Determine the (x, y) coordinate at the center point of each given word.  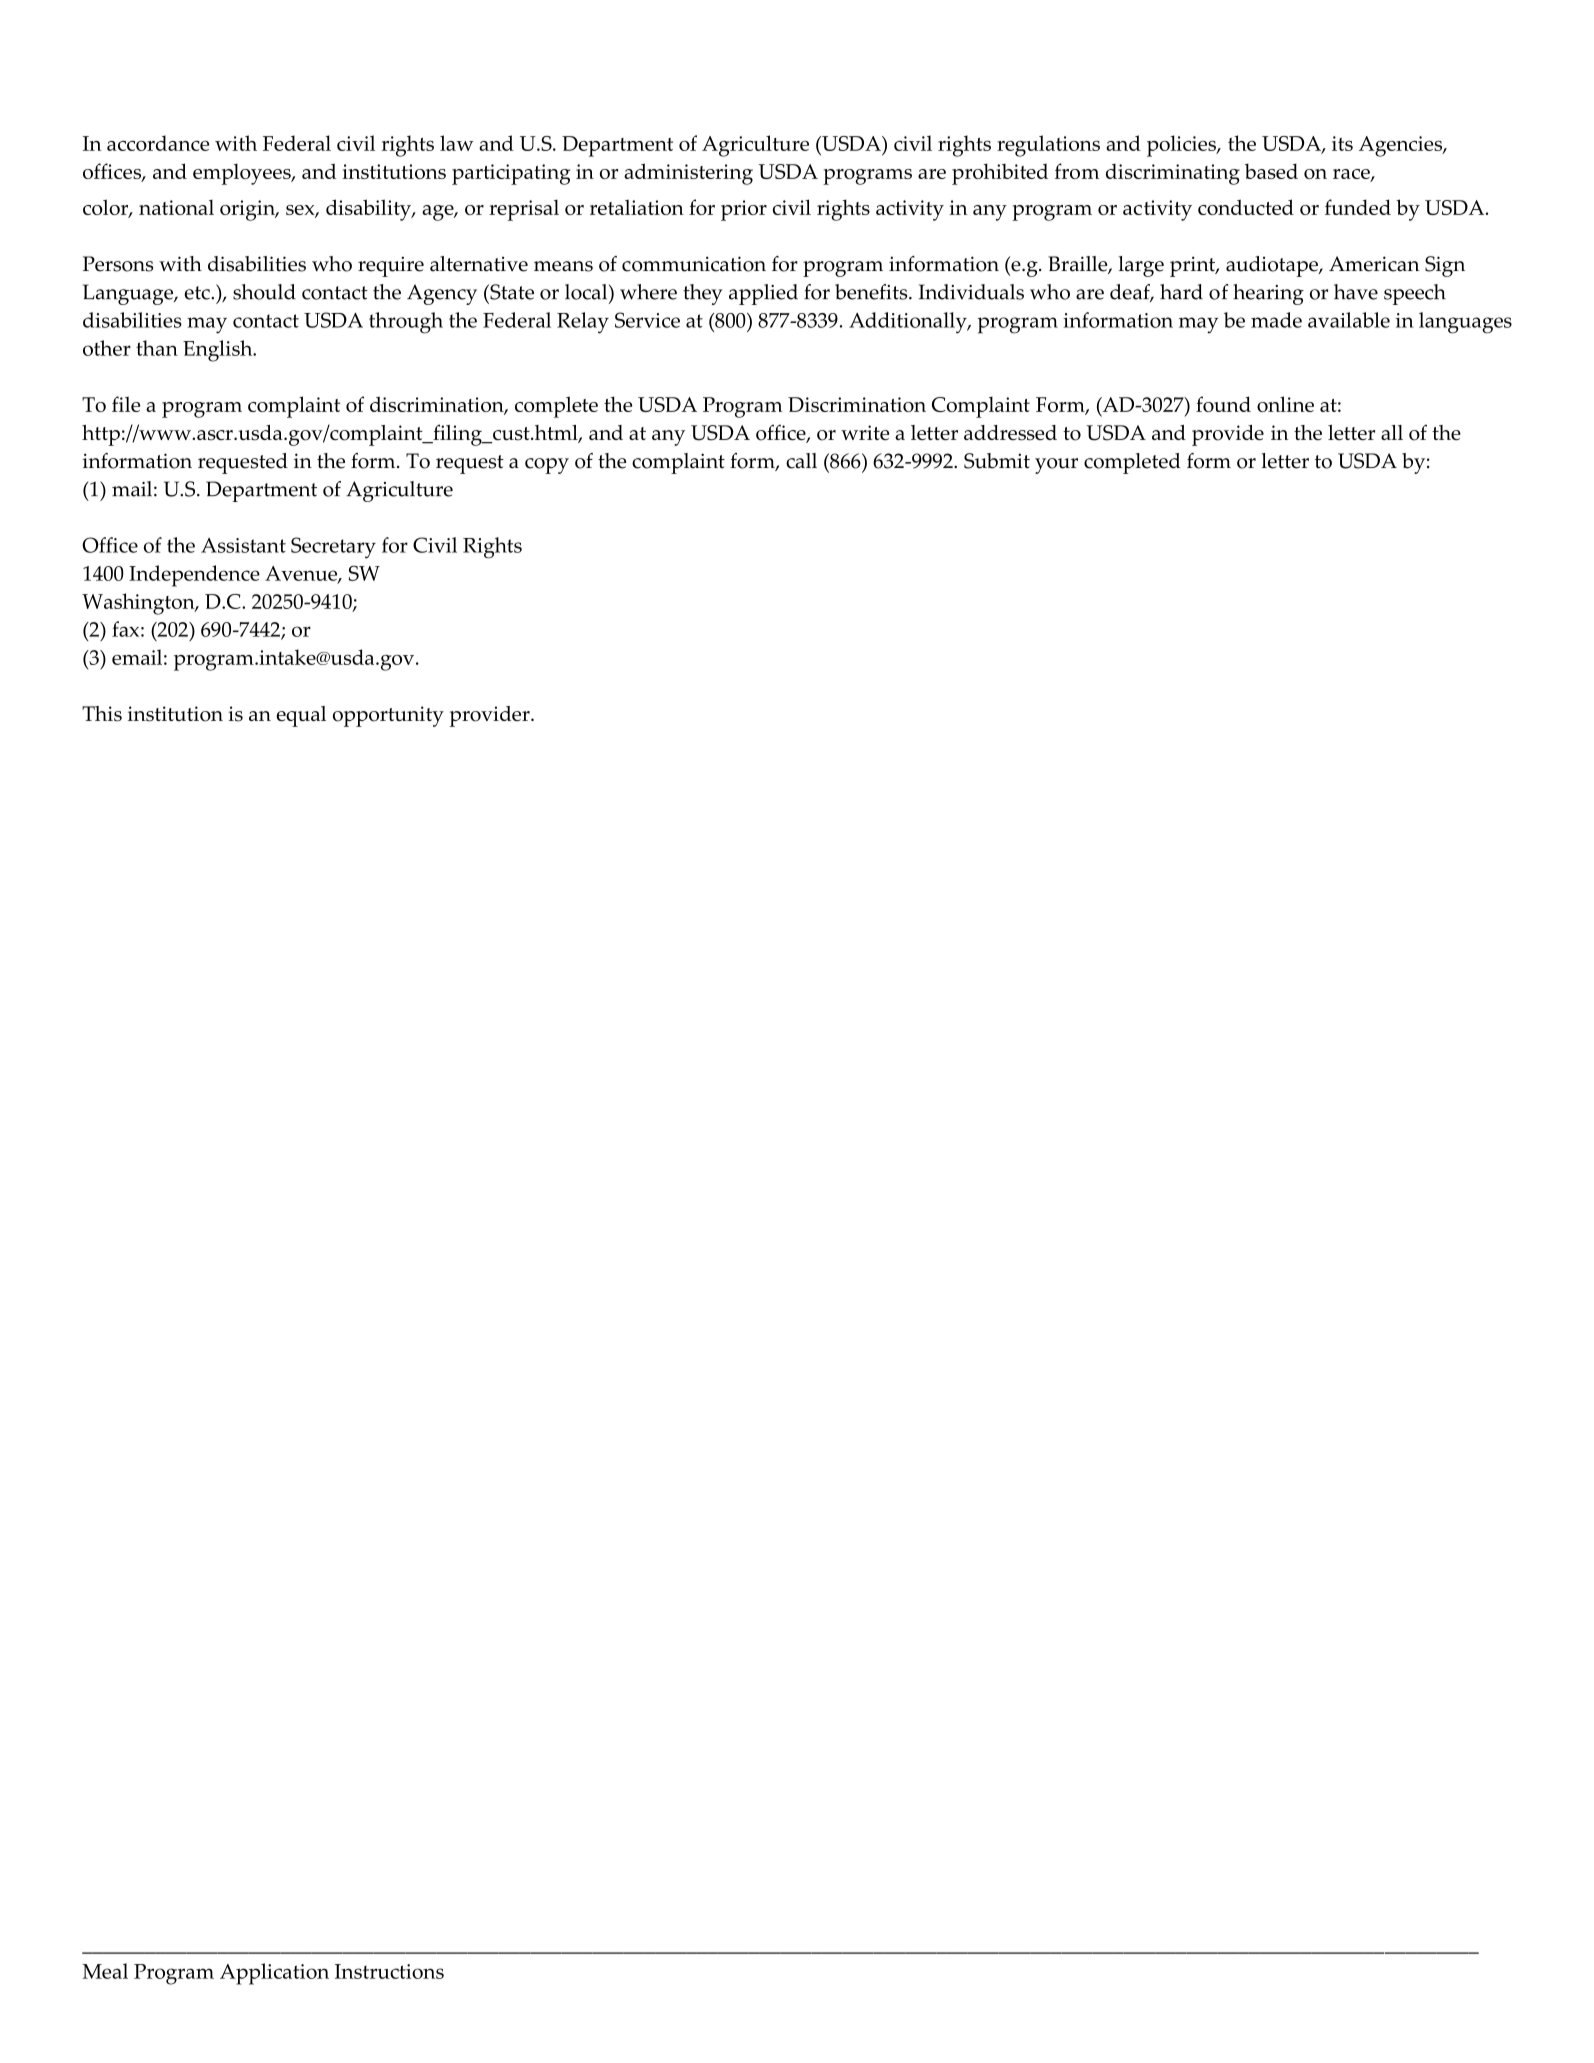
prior (744, 210)
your (1056, 466)
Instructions (389, 1971)
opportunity (388, 716)
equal (301, 716)
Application (274, 1974)
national (176, 207)
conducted (1246, 207)
